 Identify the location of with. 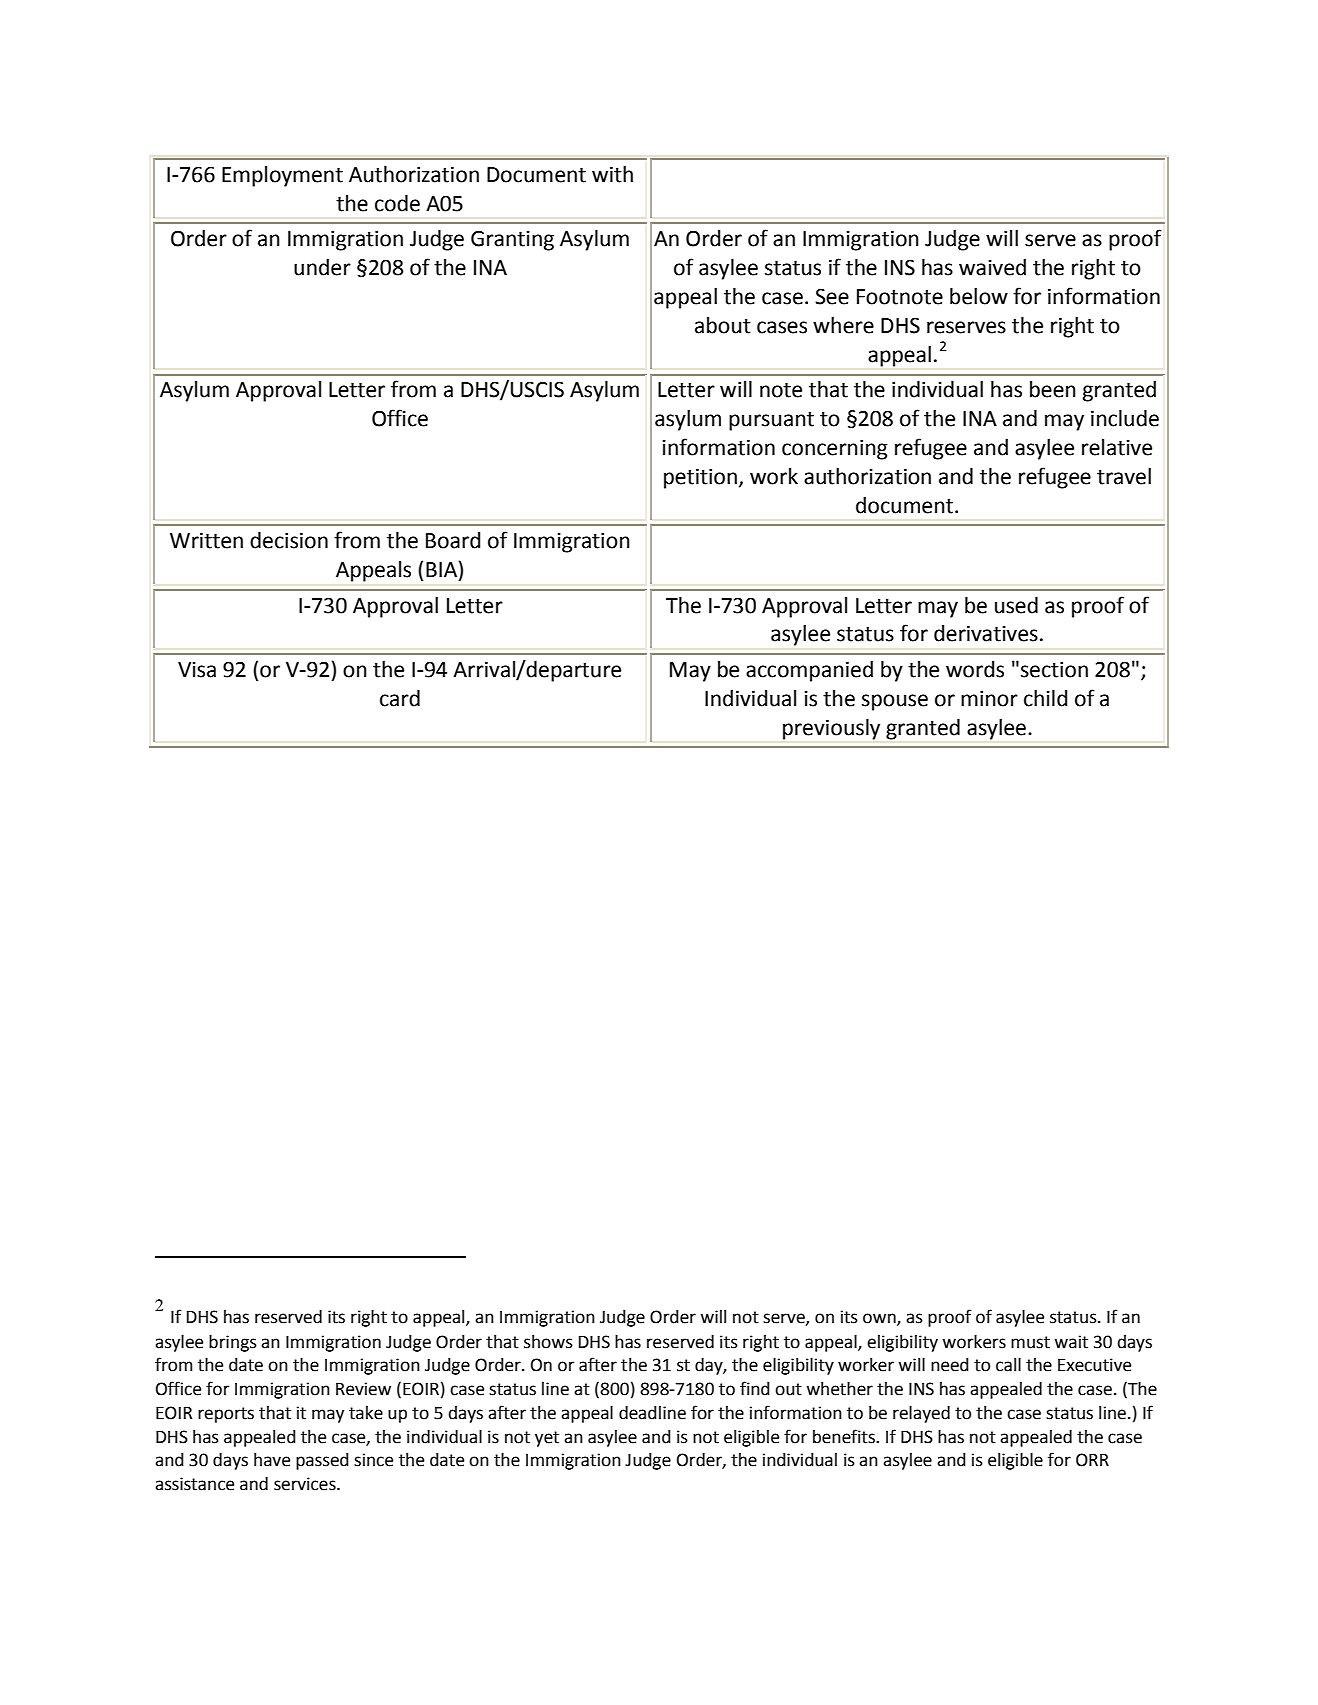
(612, 174).
